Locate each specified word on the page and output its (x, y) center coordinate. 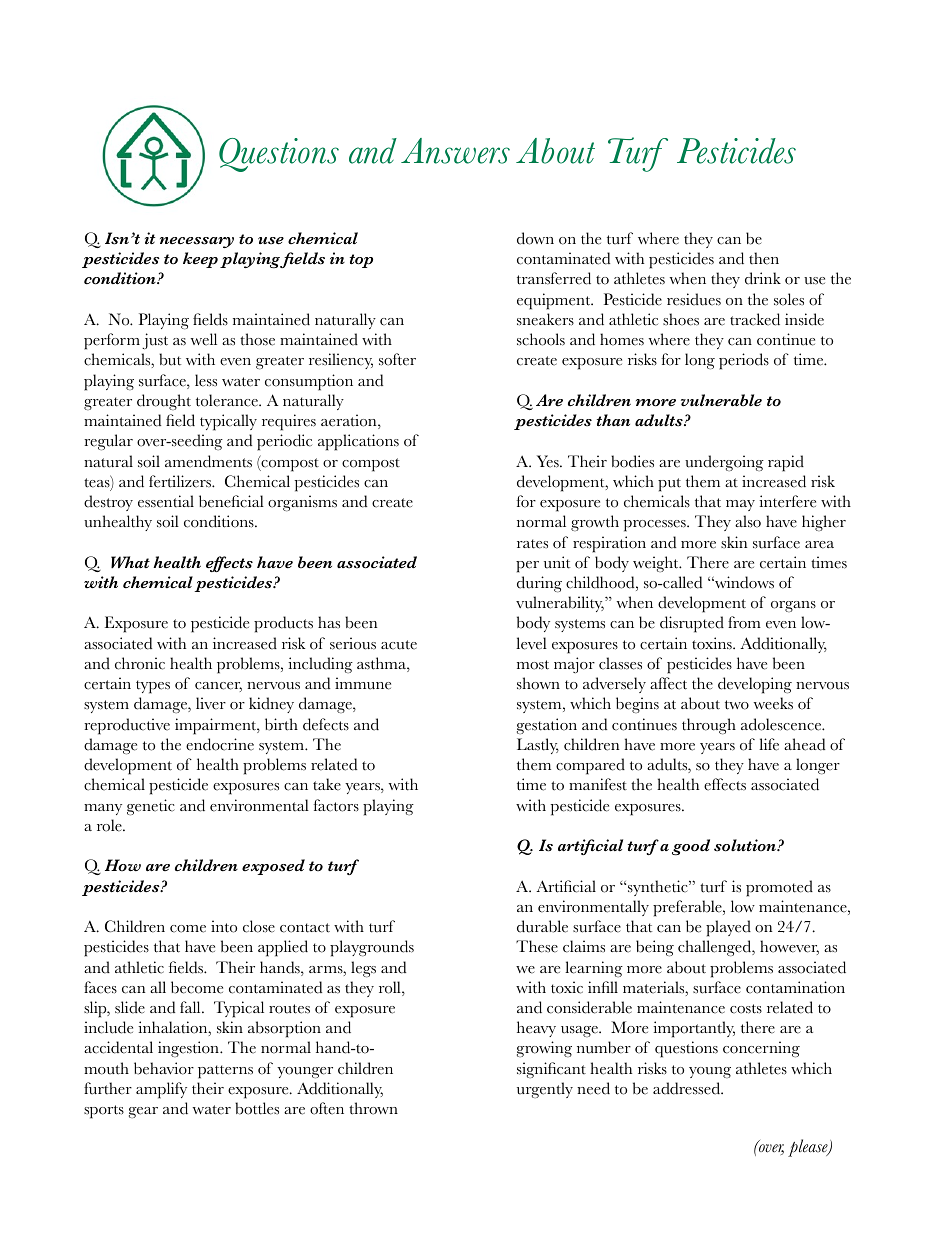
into (224, 926)
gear (143, 1112)
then (764, 258)
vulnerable (721, 400)
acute (399, 645)
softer (397, 359)
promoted (779, 888)
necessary (197, 242)
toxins (713, 643)
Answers (455, 151)
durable (542, 926)
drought (164, 402)
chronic (140, 663)
